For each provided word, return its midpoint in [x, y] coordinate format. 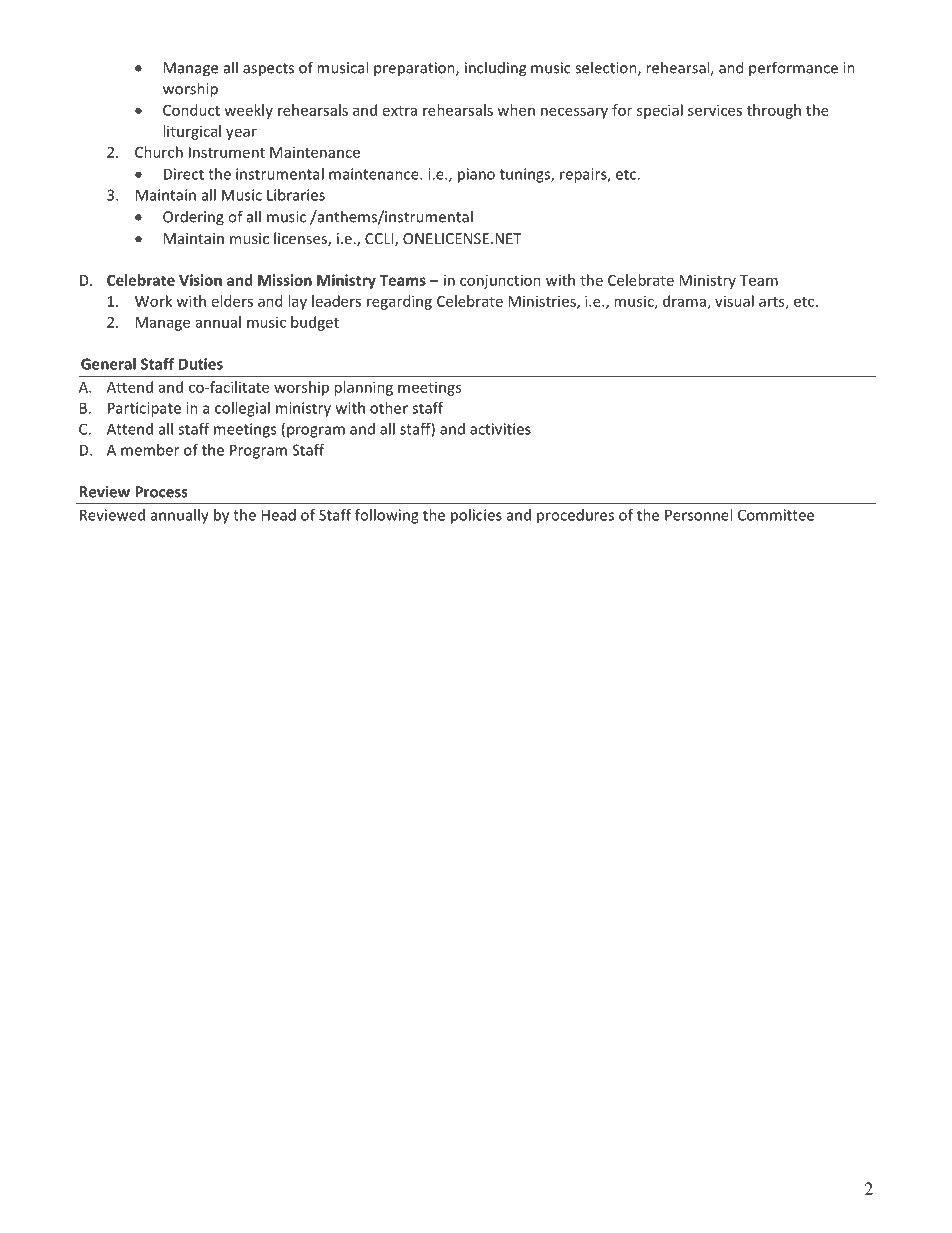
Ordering [193, 218]
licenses [301, 239]
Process [161, 492]
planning [363, 388]
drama [684, 301]
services [715, 110]
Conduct [191, 110]
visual [734, 301]
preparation [415, 69]
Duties [201, 364]
